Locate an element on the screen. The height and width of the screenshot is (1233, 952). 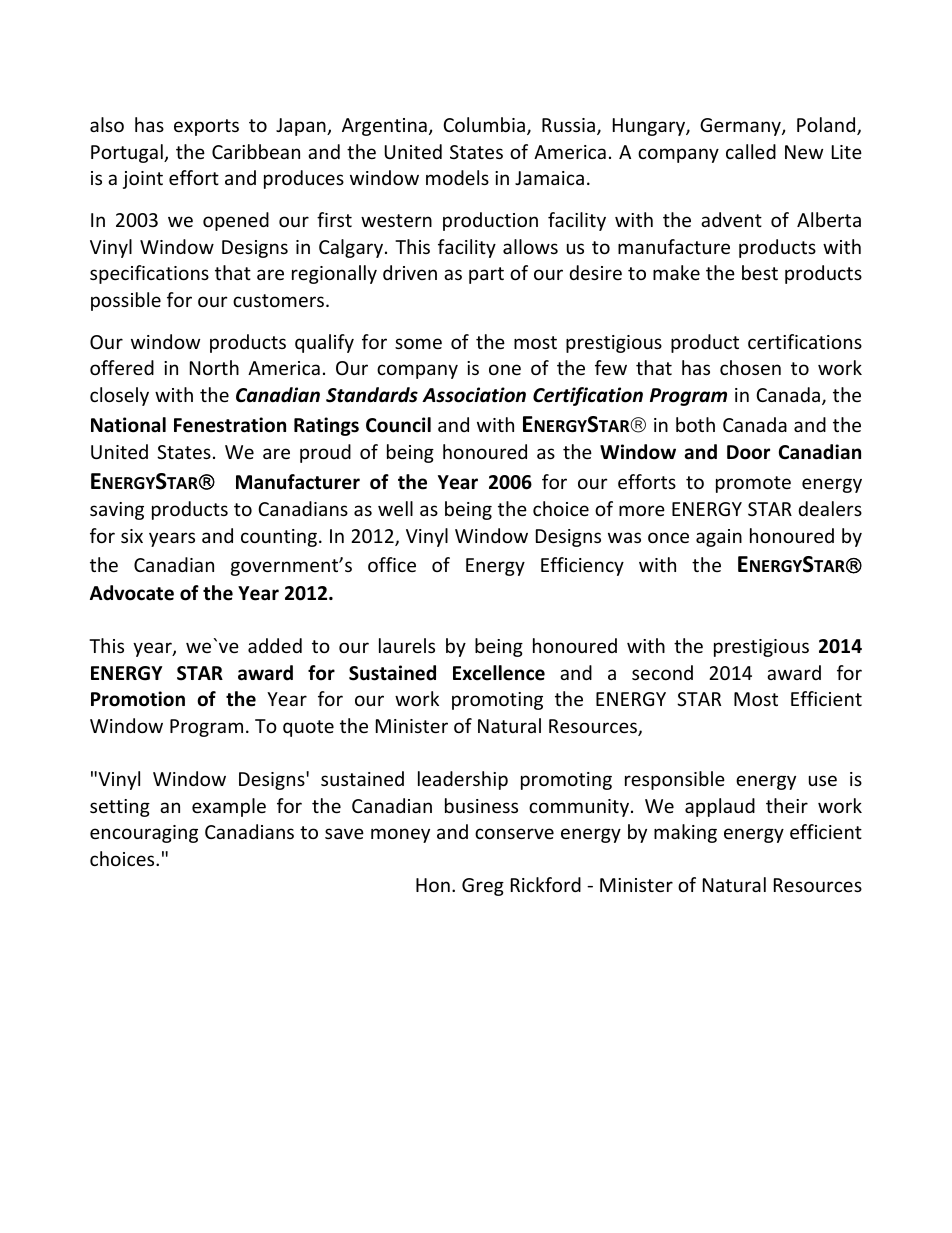
some is located at coordinates (418, 343).
